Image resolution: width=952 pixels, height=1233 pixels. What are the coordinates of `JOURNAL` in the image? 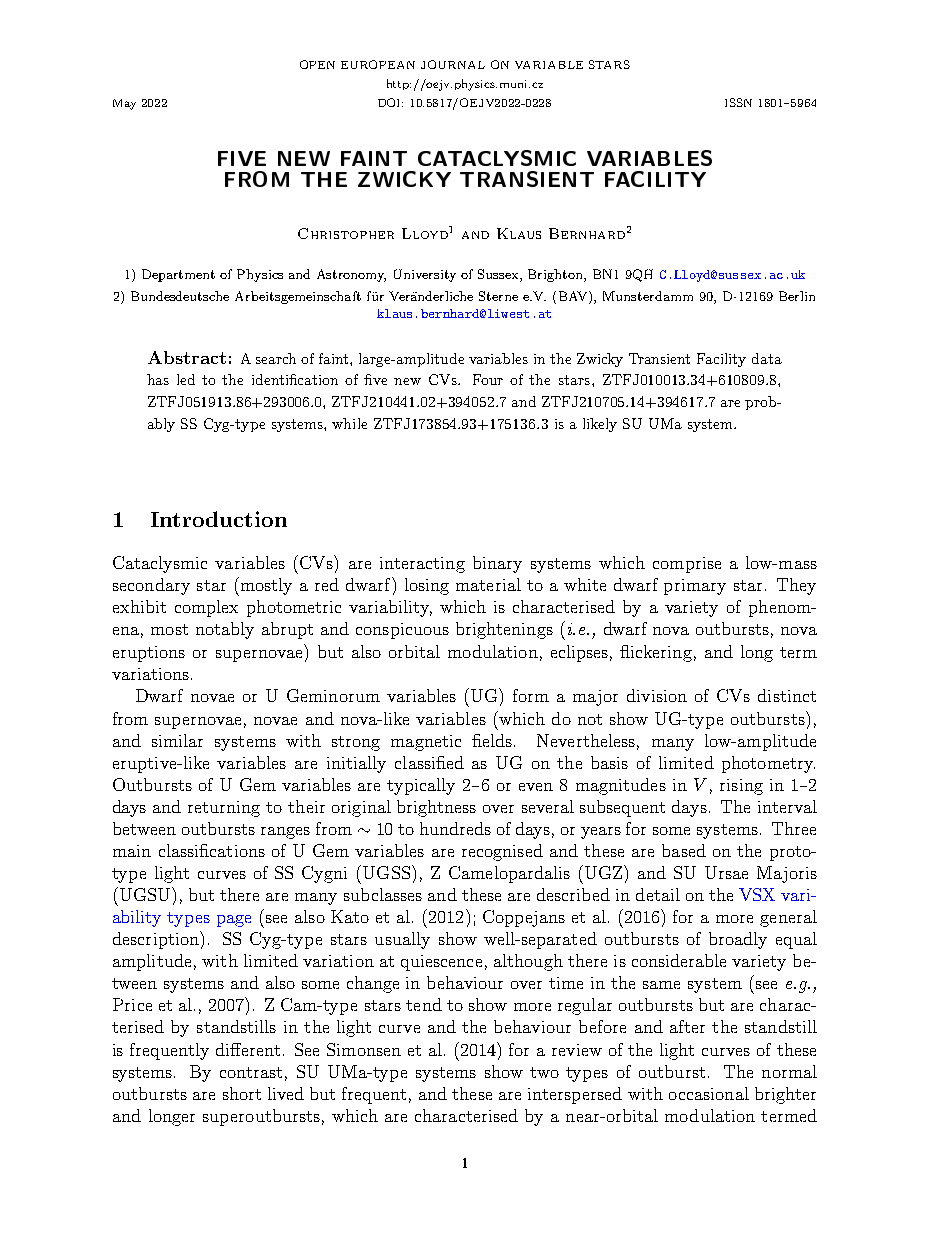 It's located at (453, 64).
